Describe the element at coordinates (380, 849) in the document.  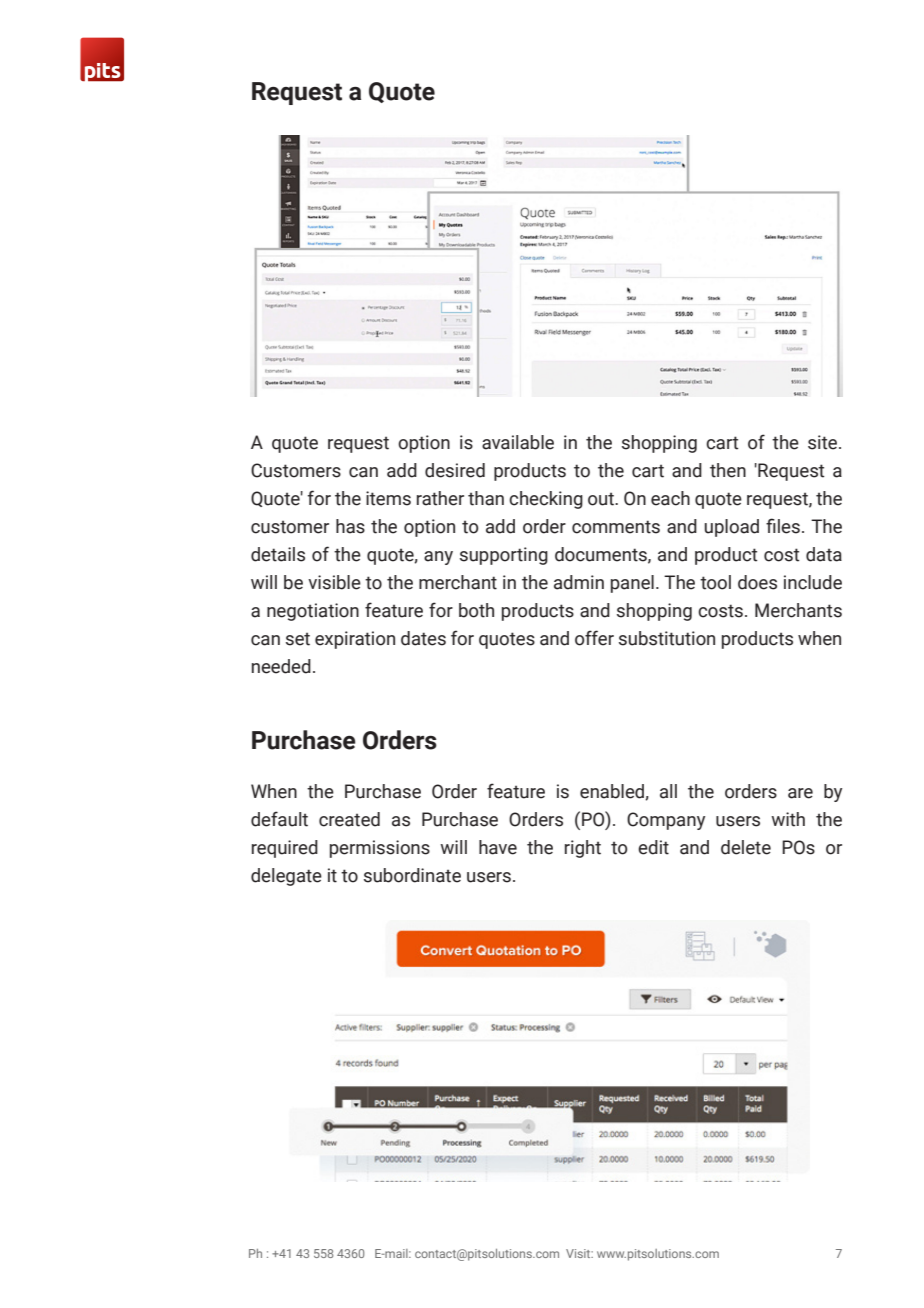
I see `permissions` at that location.
